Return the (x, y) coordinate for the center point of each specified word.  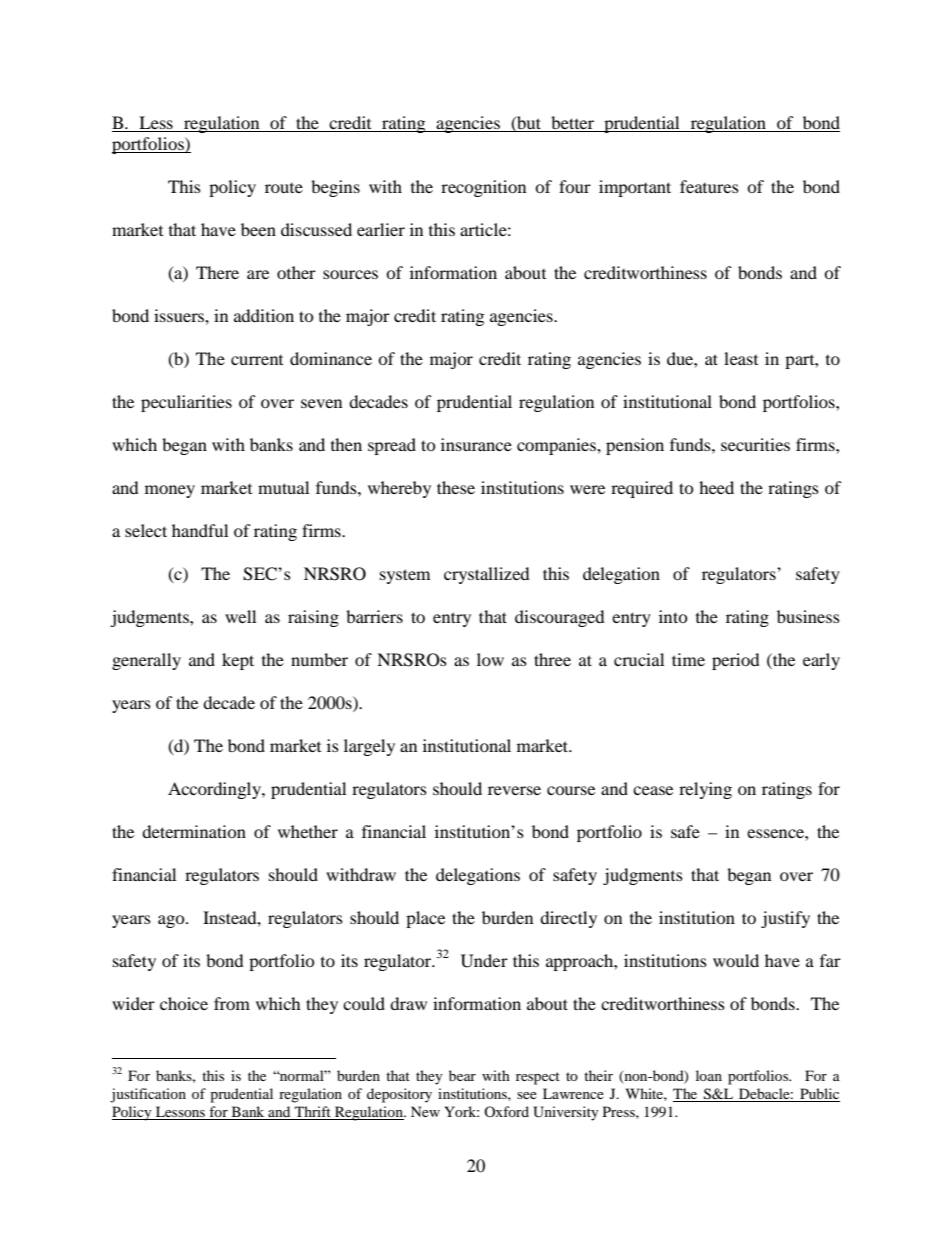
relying (705, 790)
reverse (514, 790)
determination (194, 831)
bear (462, 1075)
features (709, 186)
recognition (483, 188)
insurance (476, 444)
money (170, 491)
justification (148, 1095)
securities (755, 444)
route (284, 188)
